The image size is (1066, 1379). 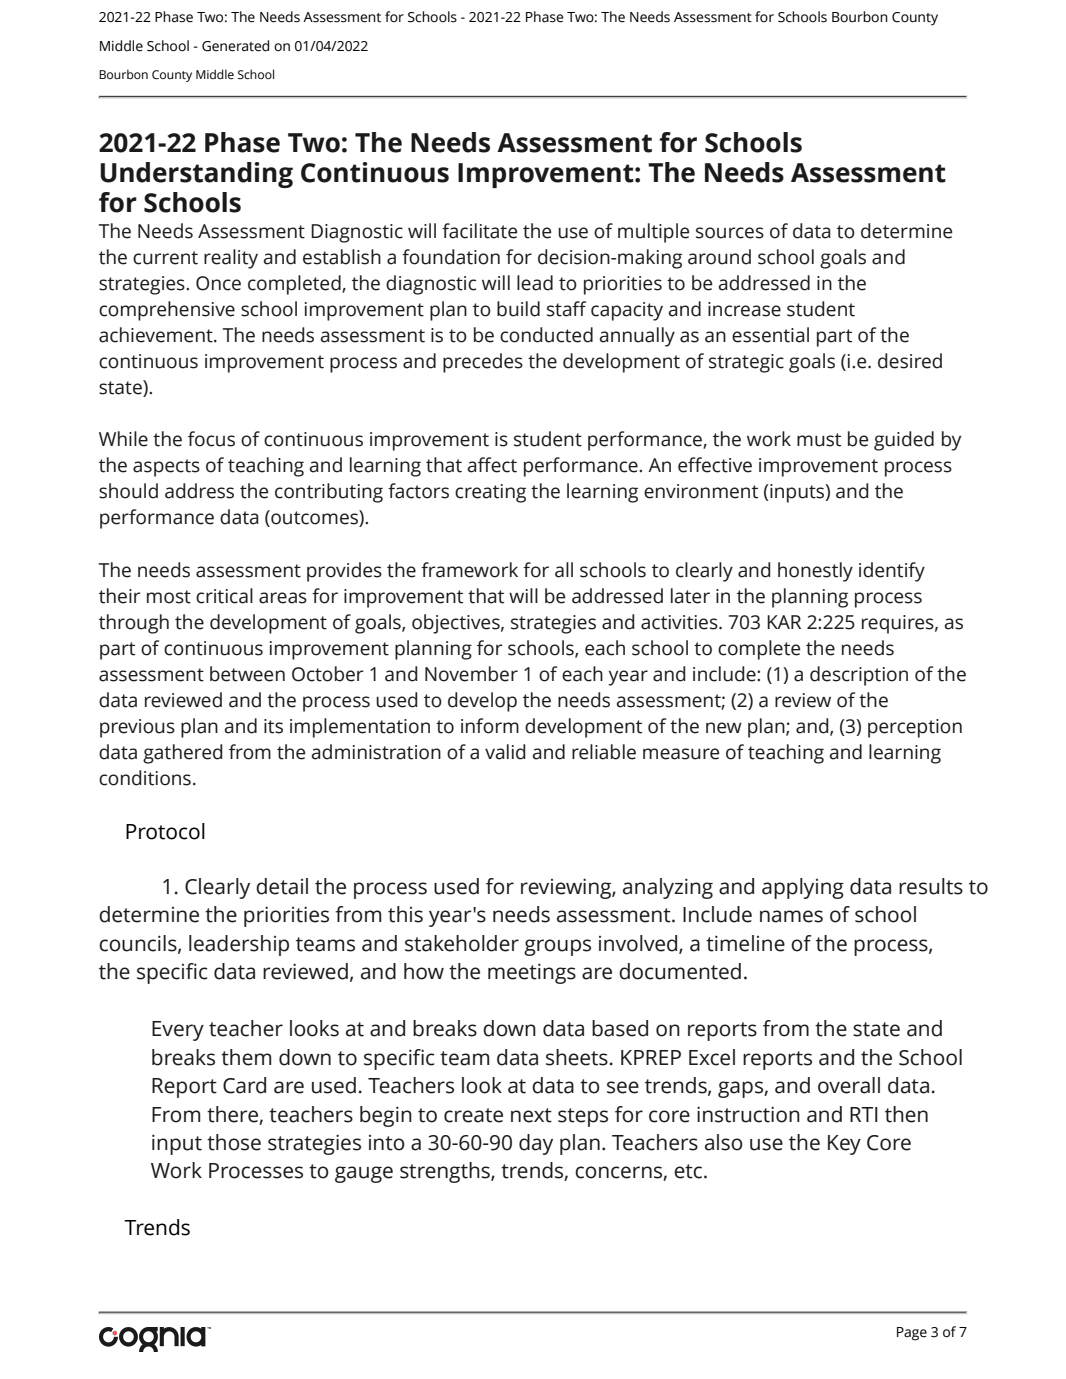 I want to click on those, so click(x=234, y=1142).
